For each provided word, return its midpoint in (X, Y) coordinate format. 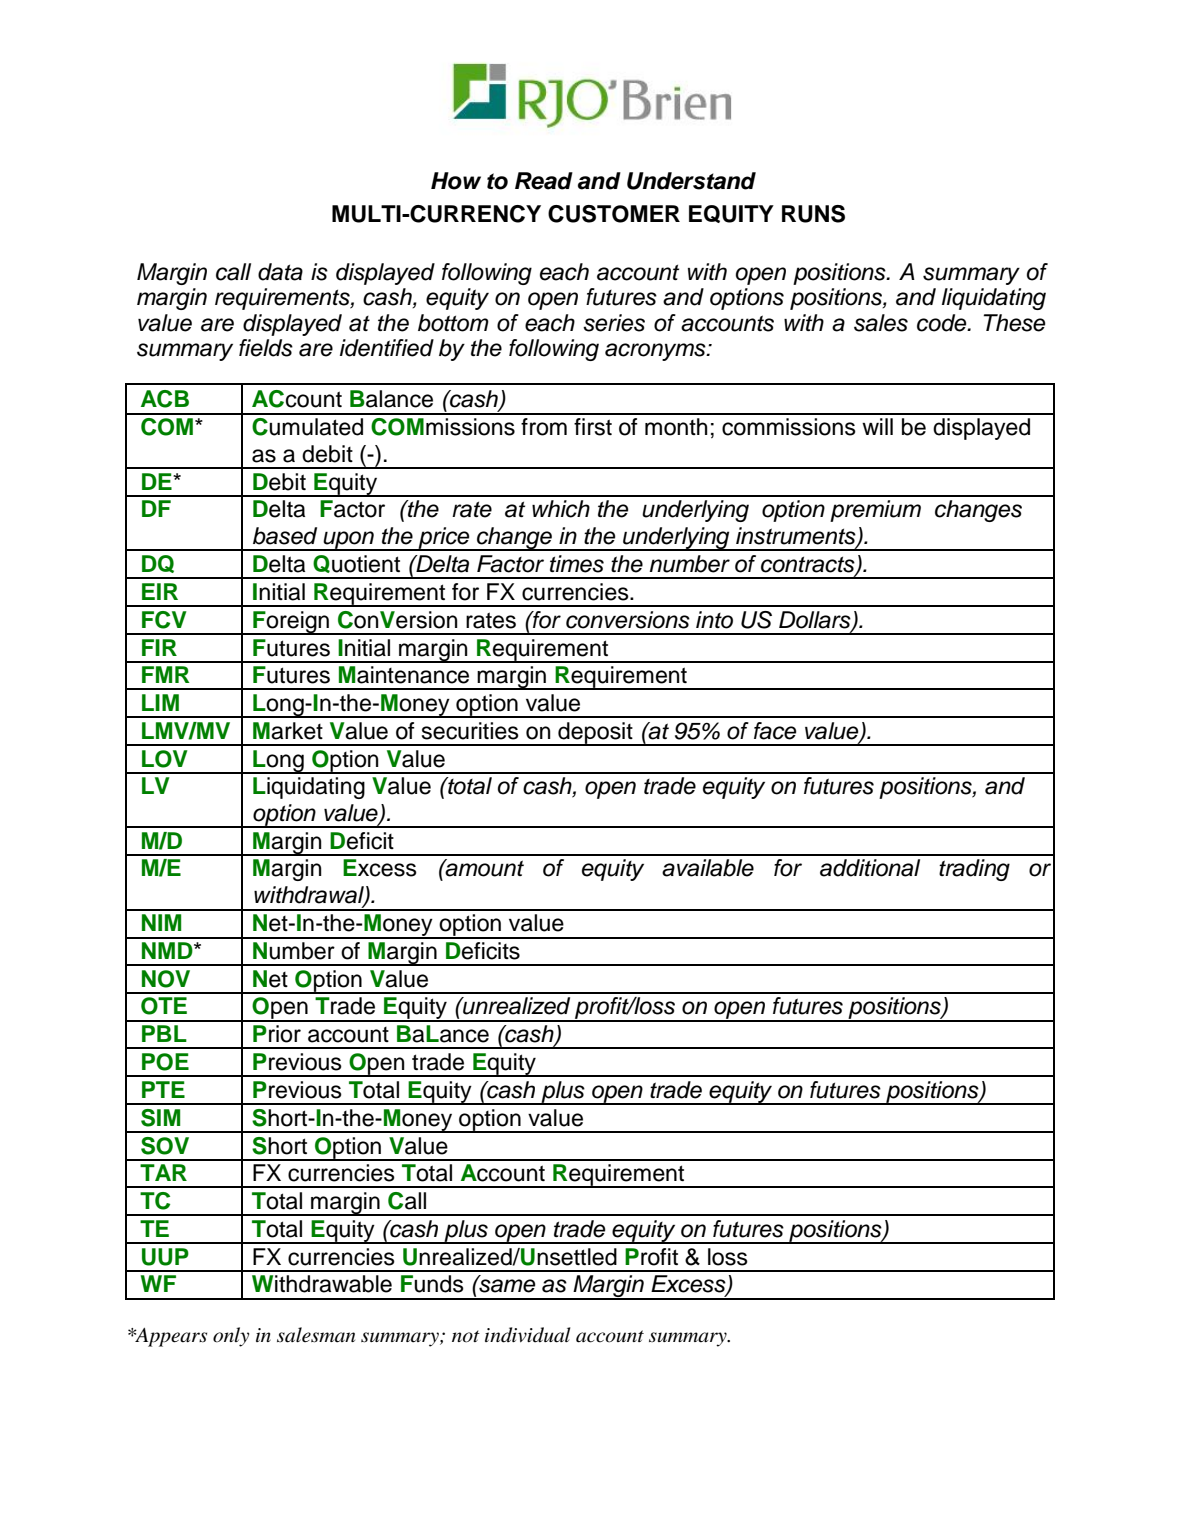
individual (527, 1335)
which (561, 509)
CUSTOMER (614, 214)
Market (288, 731)
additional (870, 868)
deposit (595, 734)
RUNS (813, 214)
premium (875, 511)
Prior (277, 1034)
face (775, 731)
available (708, 868)
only (231, 1337)
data (280, 272)
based (285, 536)
